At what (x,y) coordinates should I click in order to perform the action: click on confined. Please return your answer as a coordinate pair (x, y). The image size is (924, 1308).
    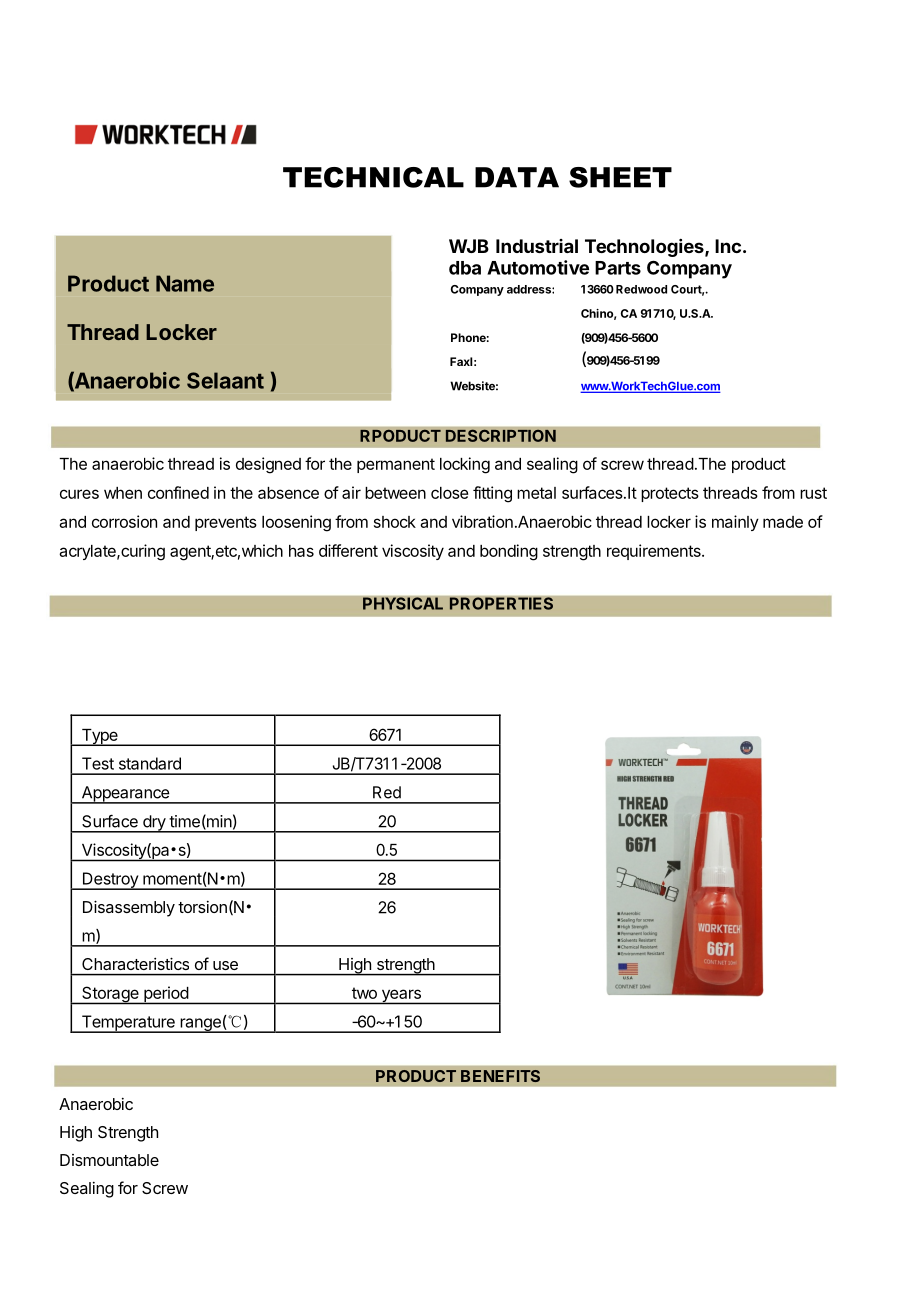
    Looking at the image, I should click on (178, 492).
